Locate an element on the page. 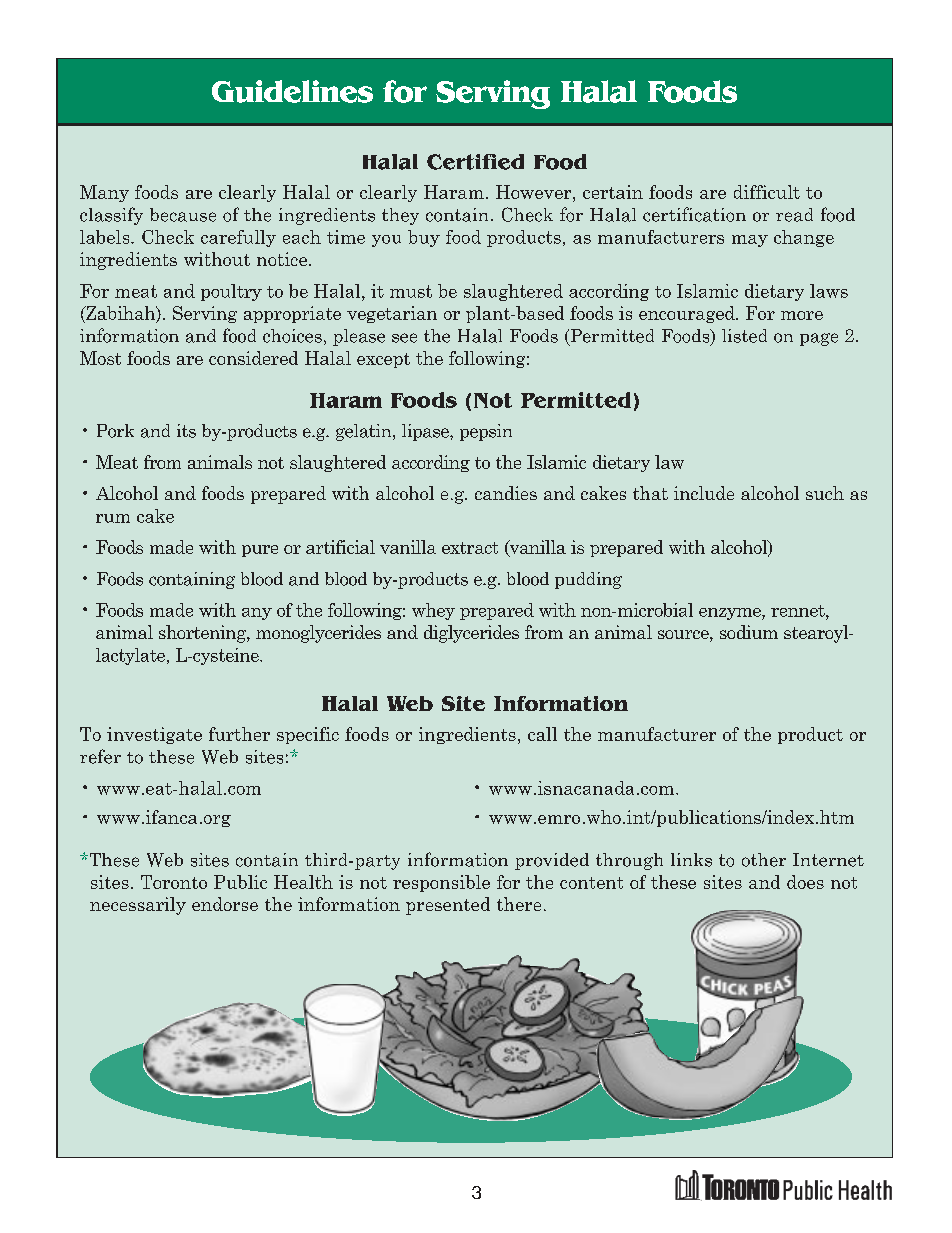 The height and width of the image is (1233, 952). Toronto is located at coordinates (174, 882).
